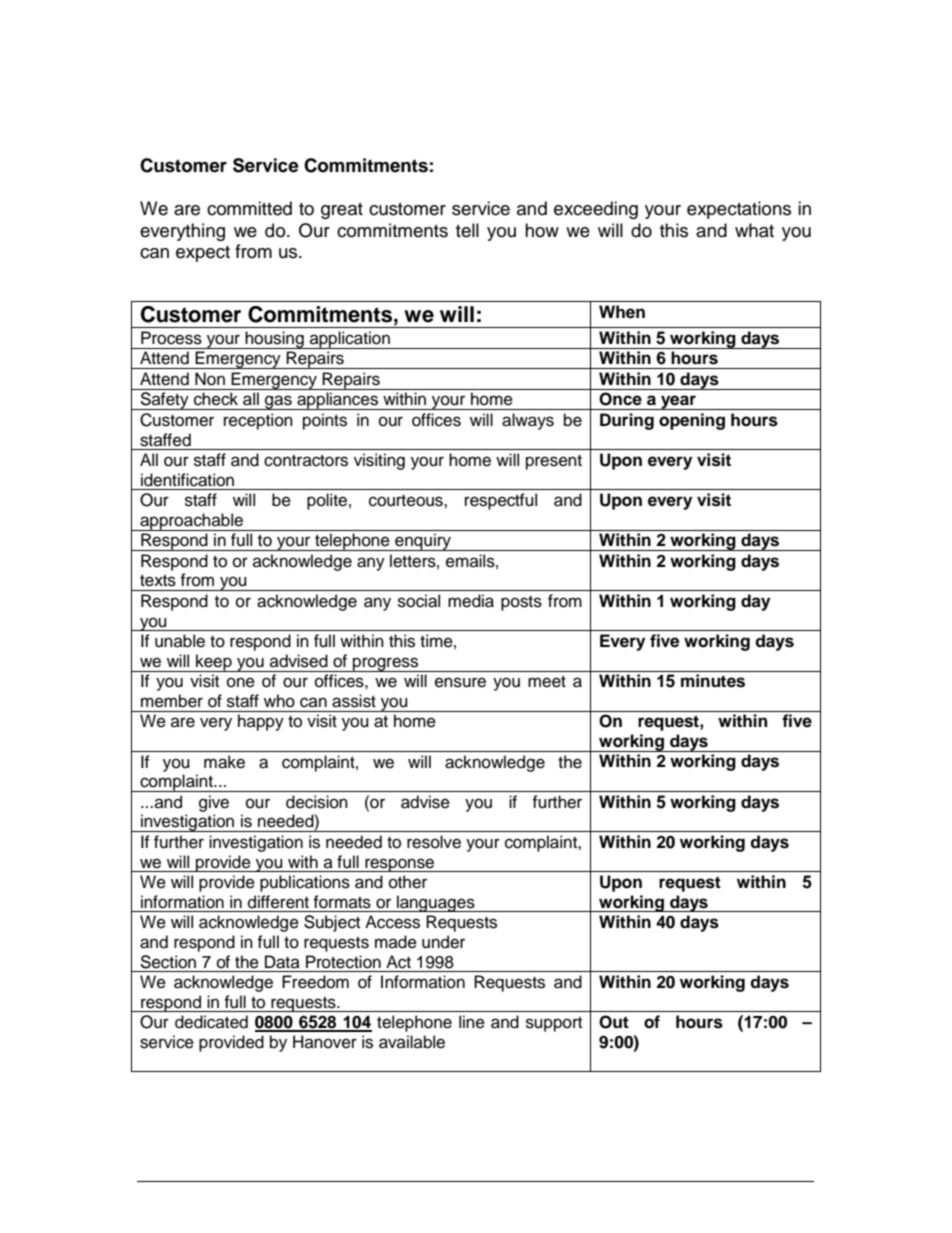 The width and height of the screenshot is (952, 1233). I want to click on dedicated, so click(211, 1022).
